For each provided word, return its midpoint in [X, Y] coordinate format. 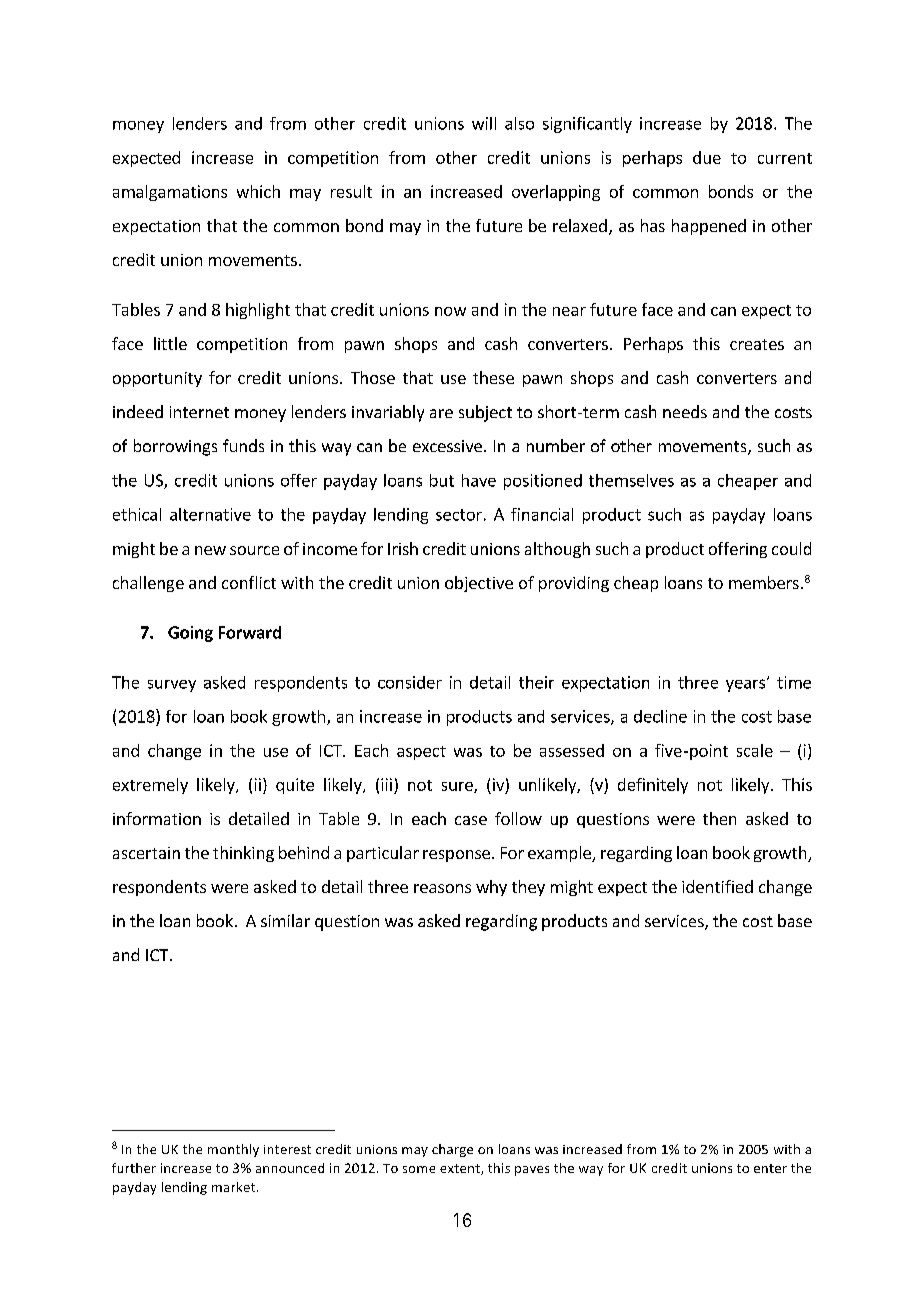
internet [199, 412]
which [258, 191]
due [707, 157]
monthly [233, 1150]
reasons [442, 888]
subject [485, 413]
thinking [243, 854]
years [747, 685]
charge [452, 1150]
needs [685, 411]
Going [190, 634]
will [484, 123]
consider [410, 682]
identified [717, 886]
